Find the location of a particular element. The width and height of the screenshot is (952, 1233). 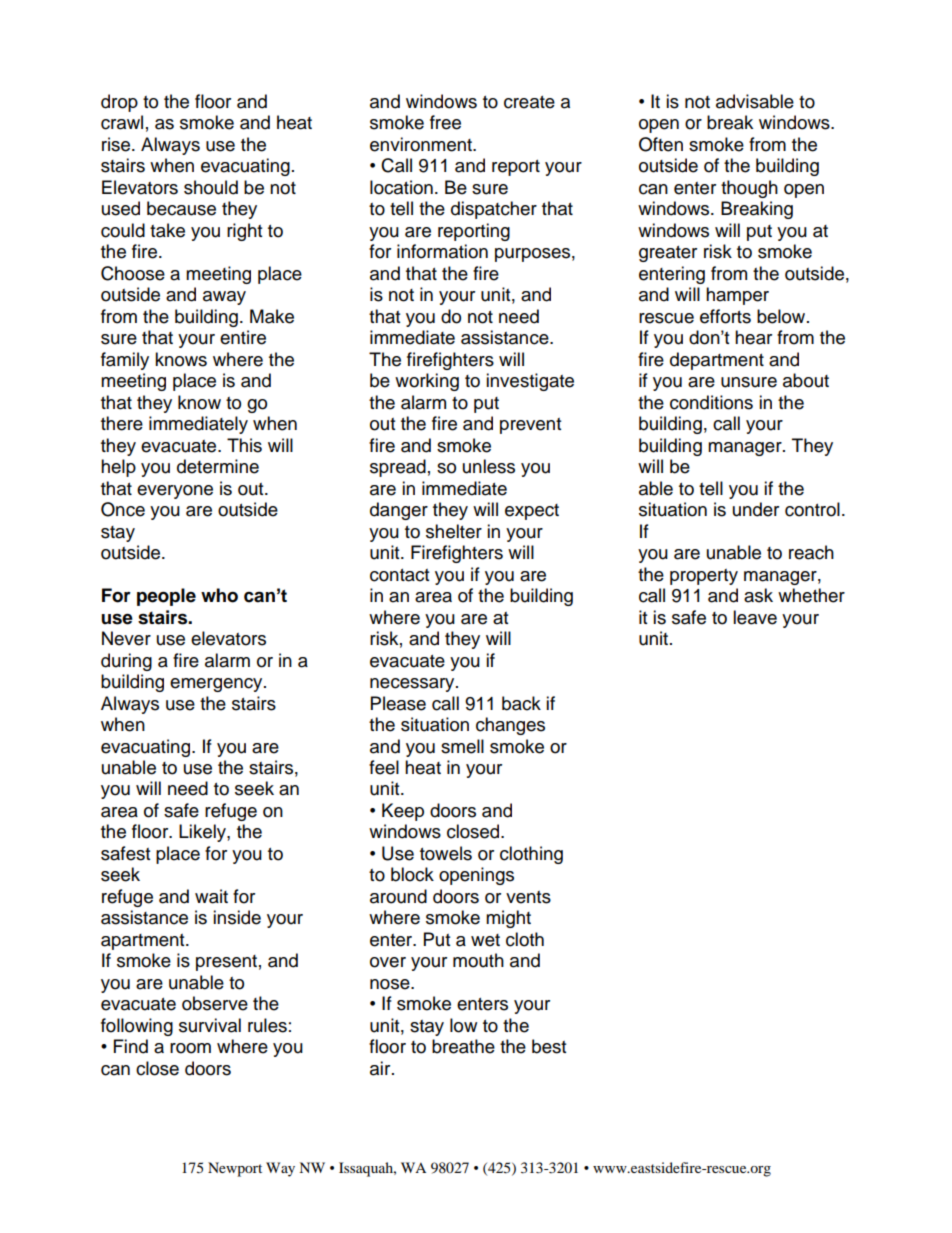

working is located at coordinates (427, 382).
